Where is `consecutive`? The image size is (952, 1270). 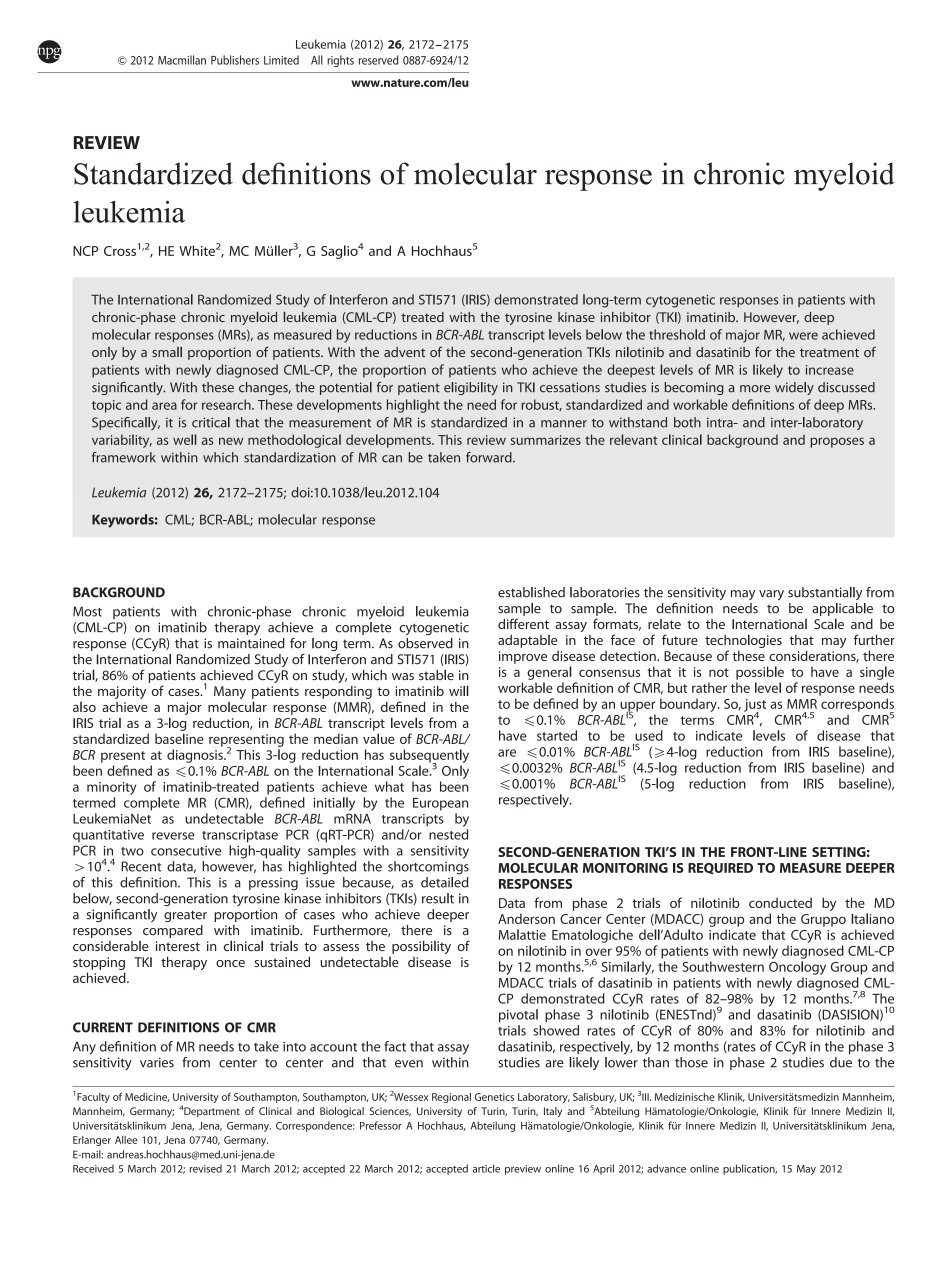
consecutive is located at coordinates (186, 851).
